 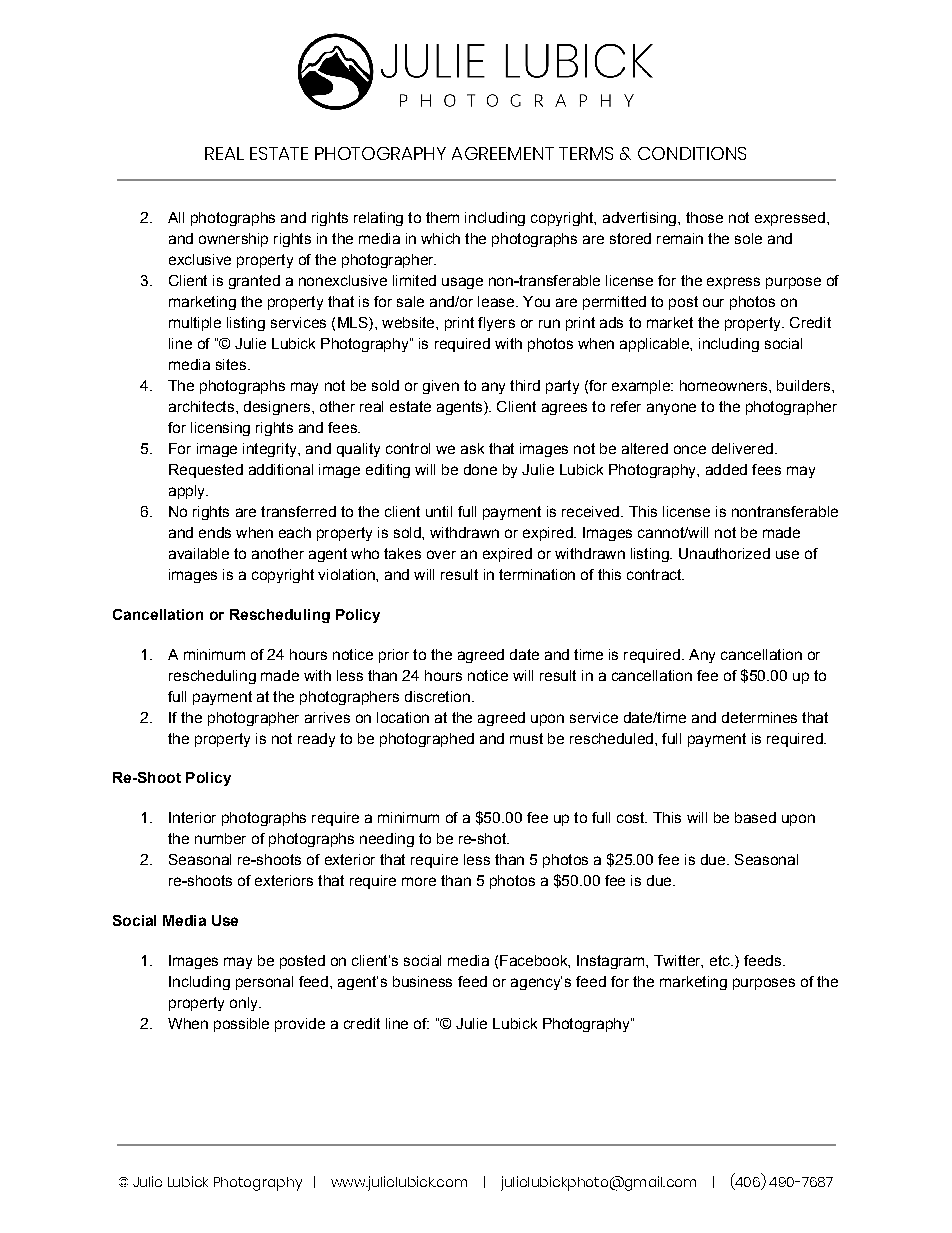 What do you see at coordinates (503, 153) in the page?
I see `AGREEMENT` at bounding box center [503, 153].
